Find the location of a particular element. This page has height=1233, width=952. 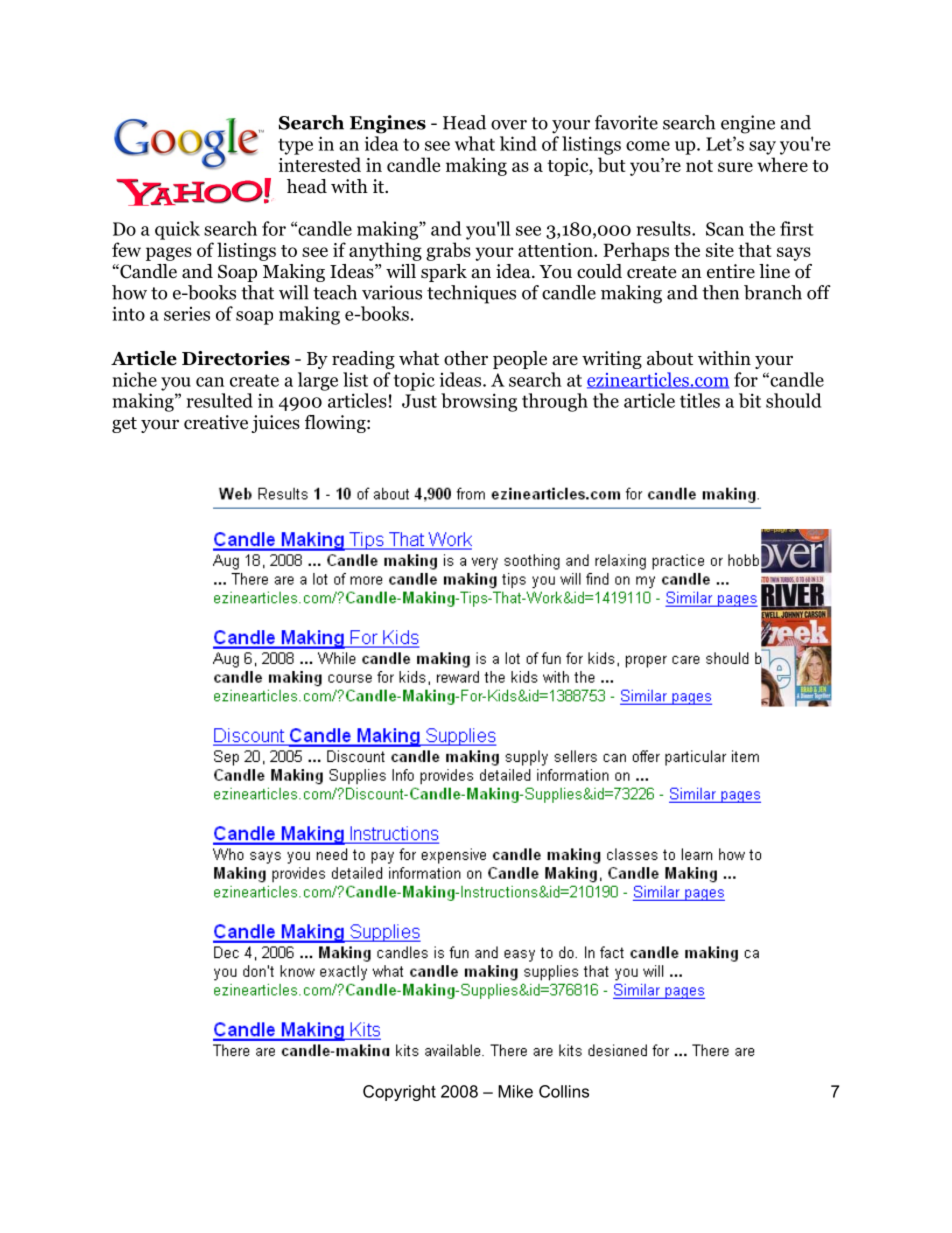

titles is located at coordinates (700, 400).
